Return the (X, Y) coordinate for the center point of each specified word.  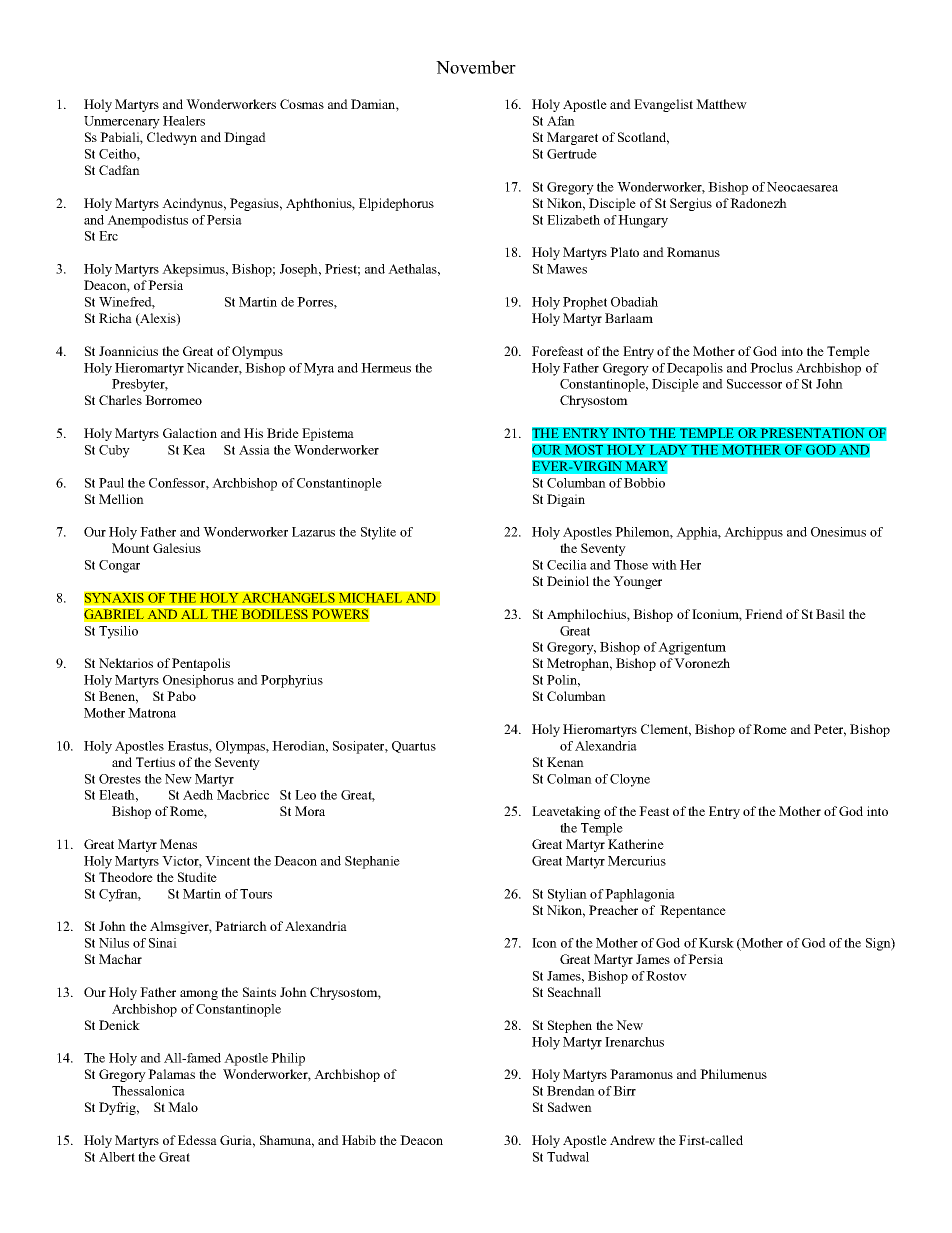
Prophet (585, 303)
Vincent (227, 861)
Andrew (632, 1140)
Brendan (571, 1091)
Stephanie (372, 862)
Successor (754, 384)
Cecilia (567, 565)
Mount (130, 548)
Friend (764, 614)
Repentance (693, 911)
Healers (184, 121)
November (476, 67)
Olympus (257, 352)
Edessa (197, 1140)
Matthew (721, 104)
